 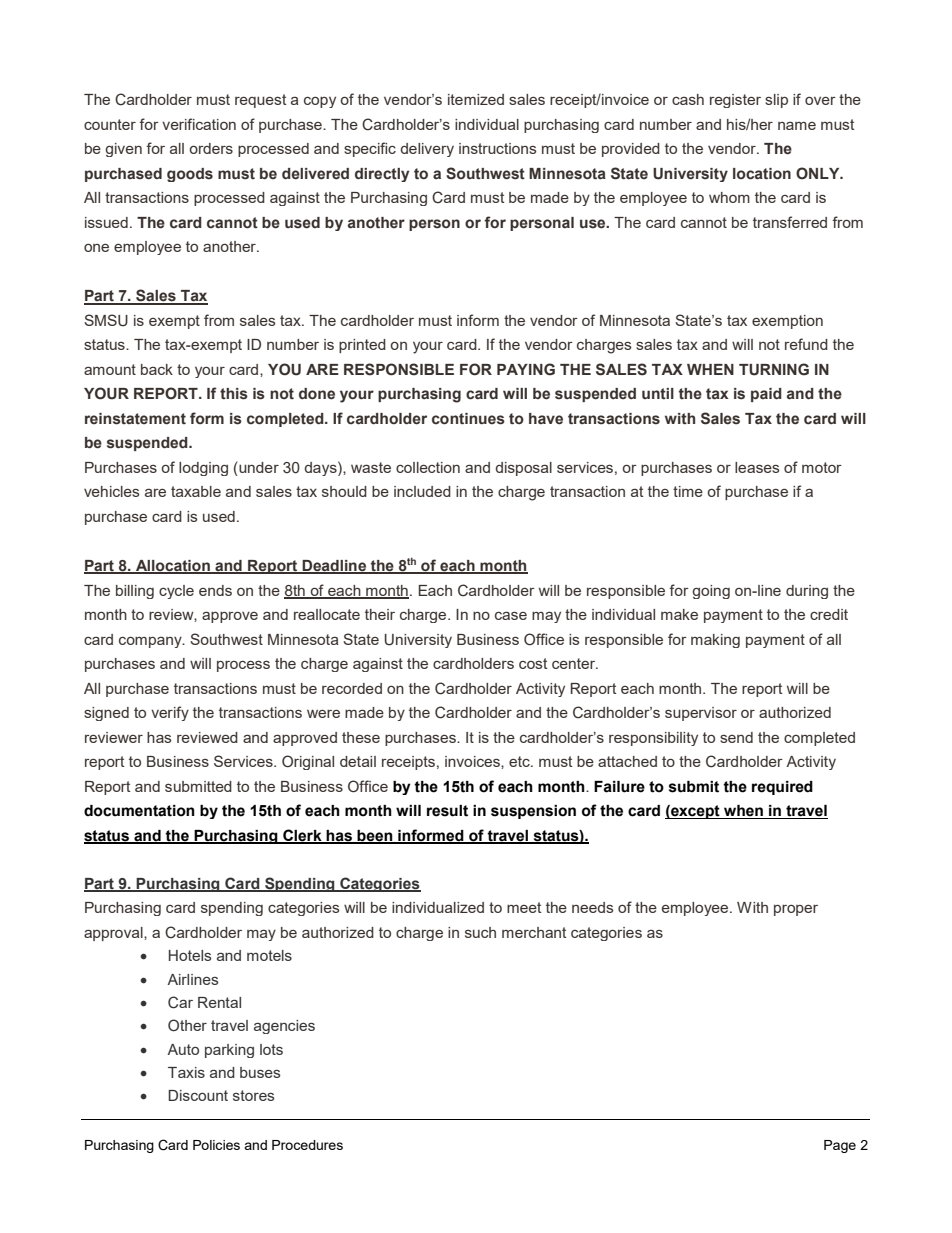 I want to click on PAYING, so click(x=526, y=369).
